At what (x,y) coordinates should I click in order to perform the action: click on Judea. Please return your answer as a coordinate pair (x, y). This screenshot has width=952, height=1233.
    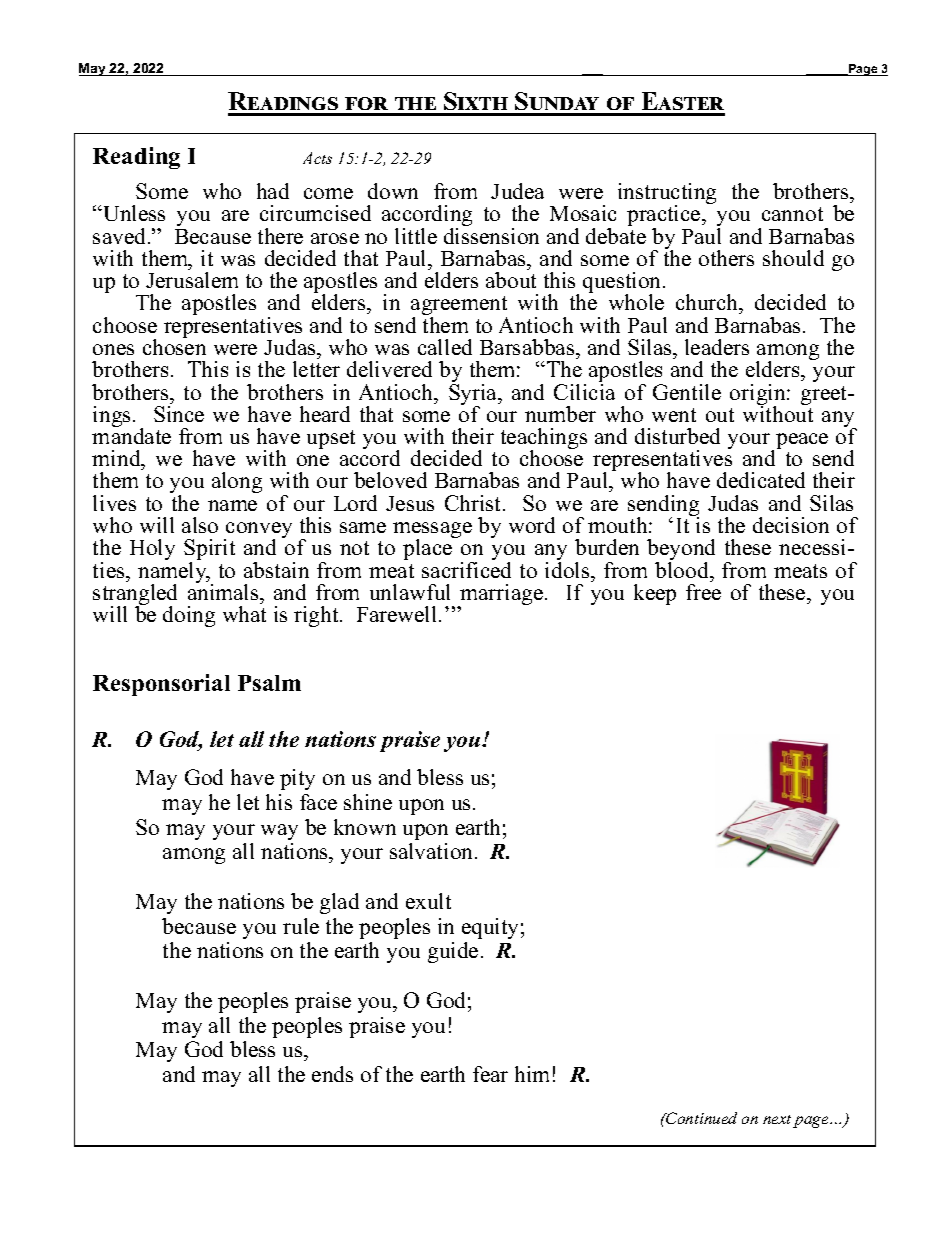
    Looking at the image, I should click on (517, 191).
